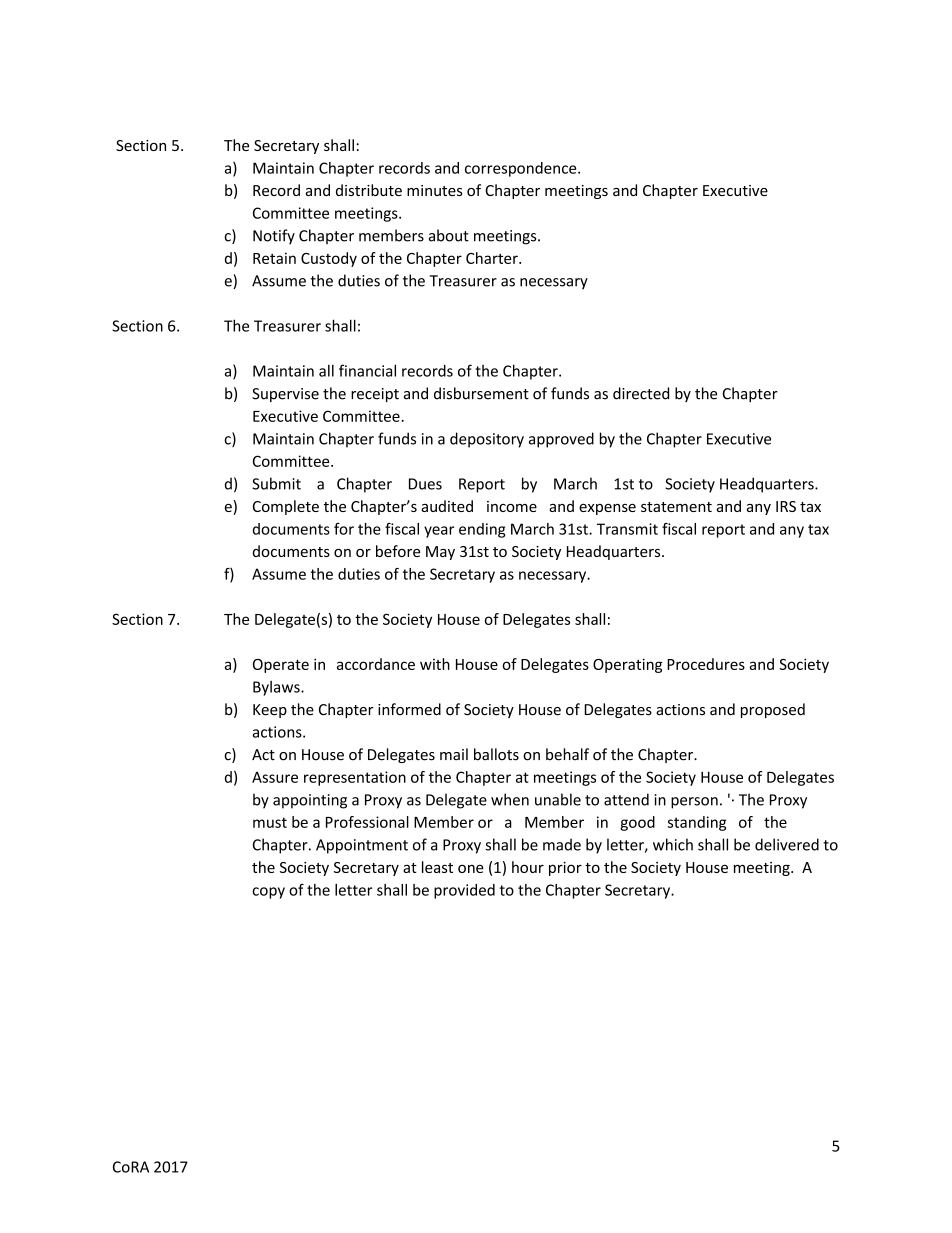 The height and width of the page is (1233, 952). Describe the element at coordinates (641, 393) in the page. I see `directed` at that location.
